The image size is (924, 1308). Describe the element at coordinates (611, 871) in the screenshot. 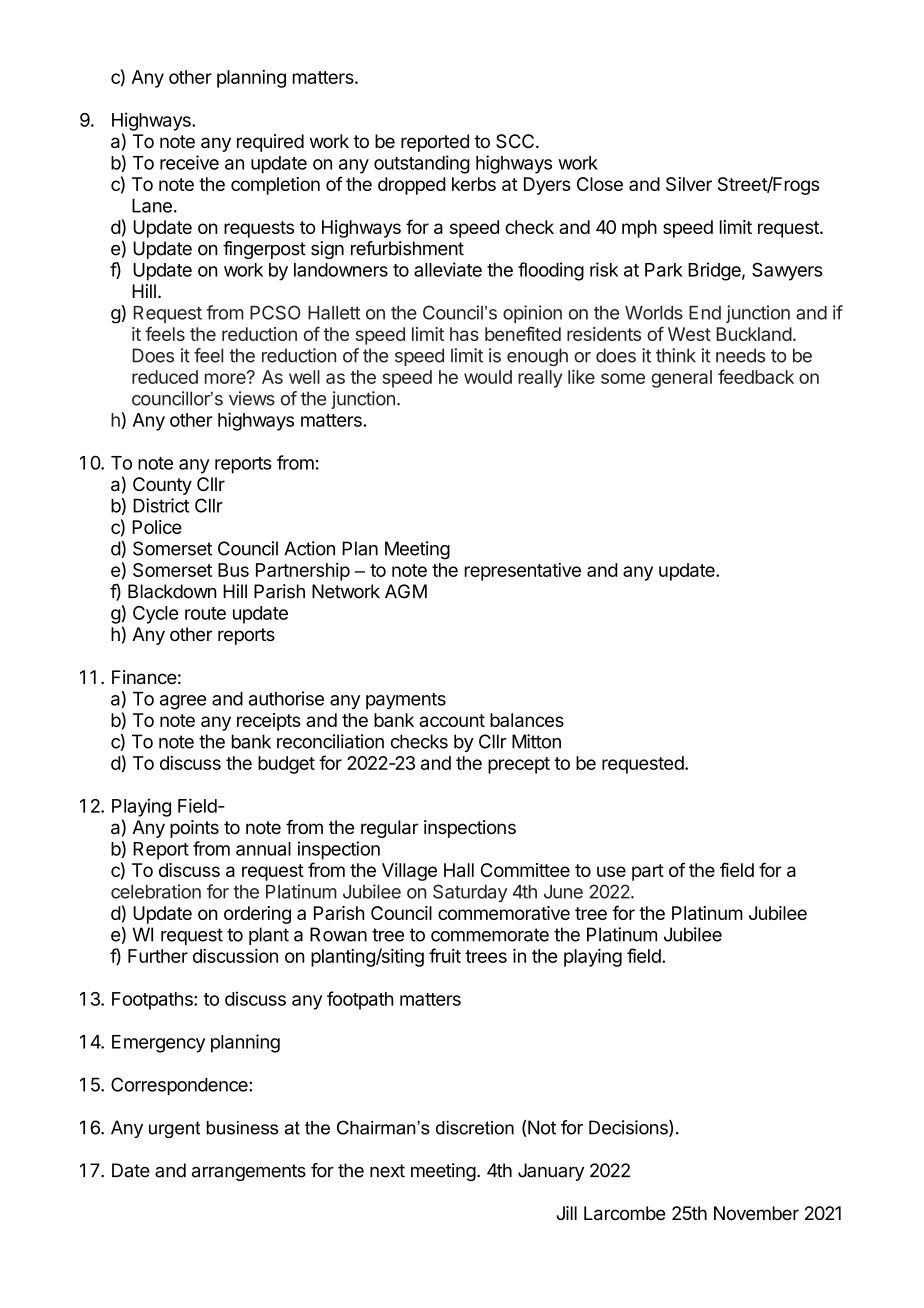

I see `use` at that location.
